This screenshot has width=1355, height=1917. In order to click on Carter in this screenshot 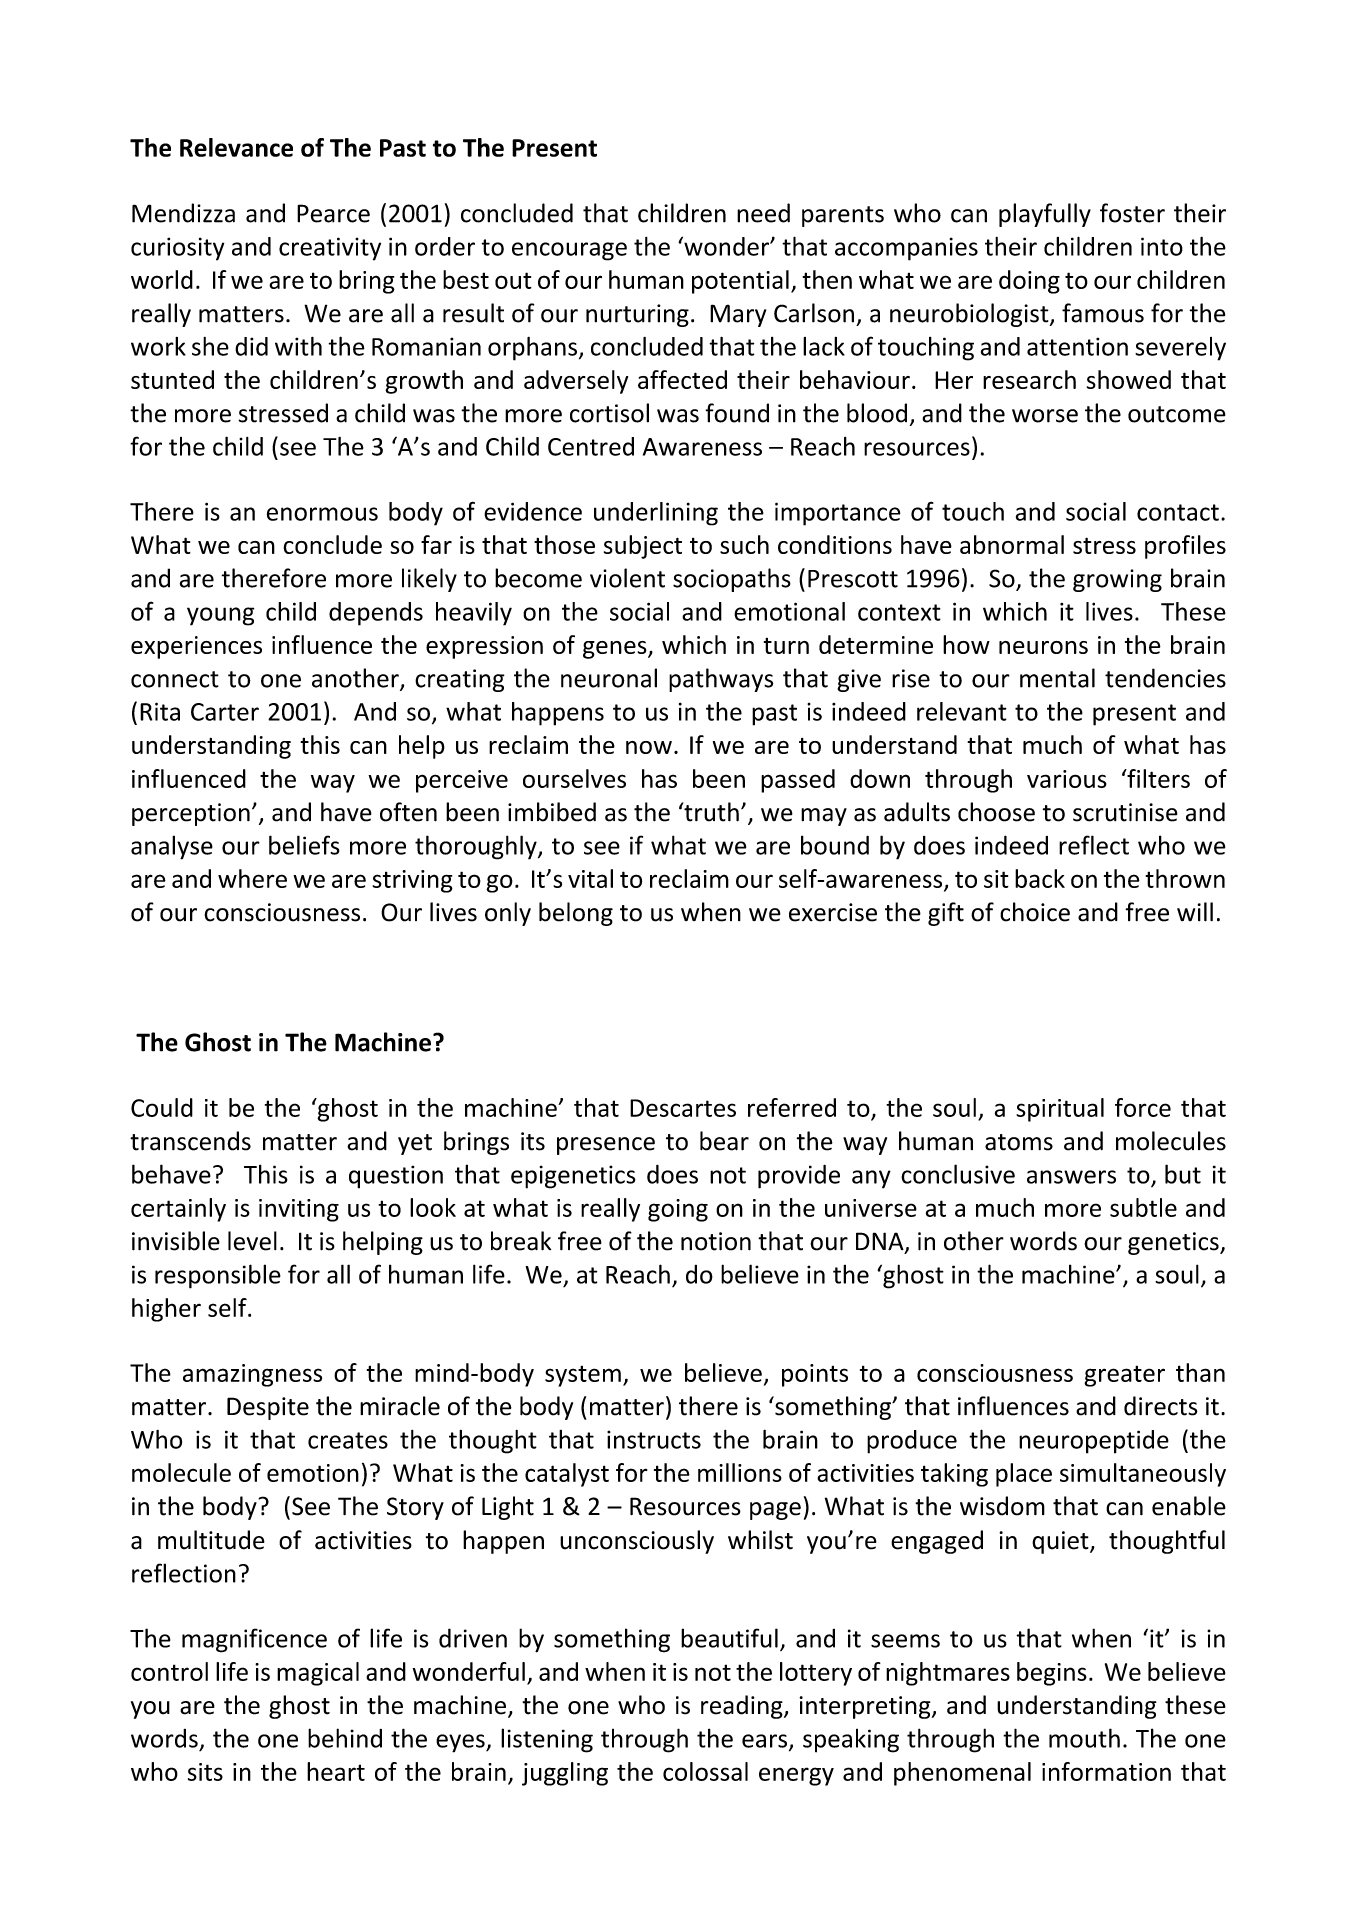, I will do `click(225, 712)`.
